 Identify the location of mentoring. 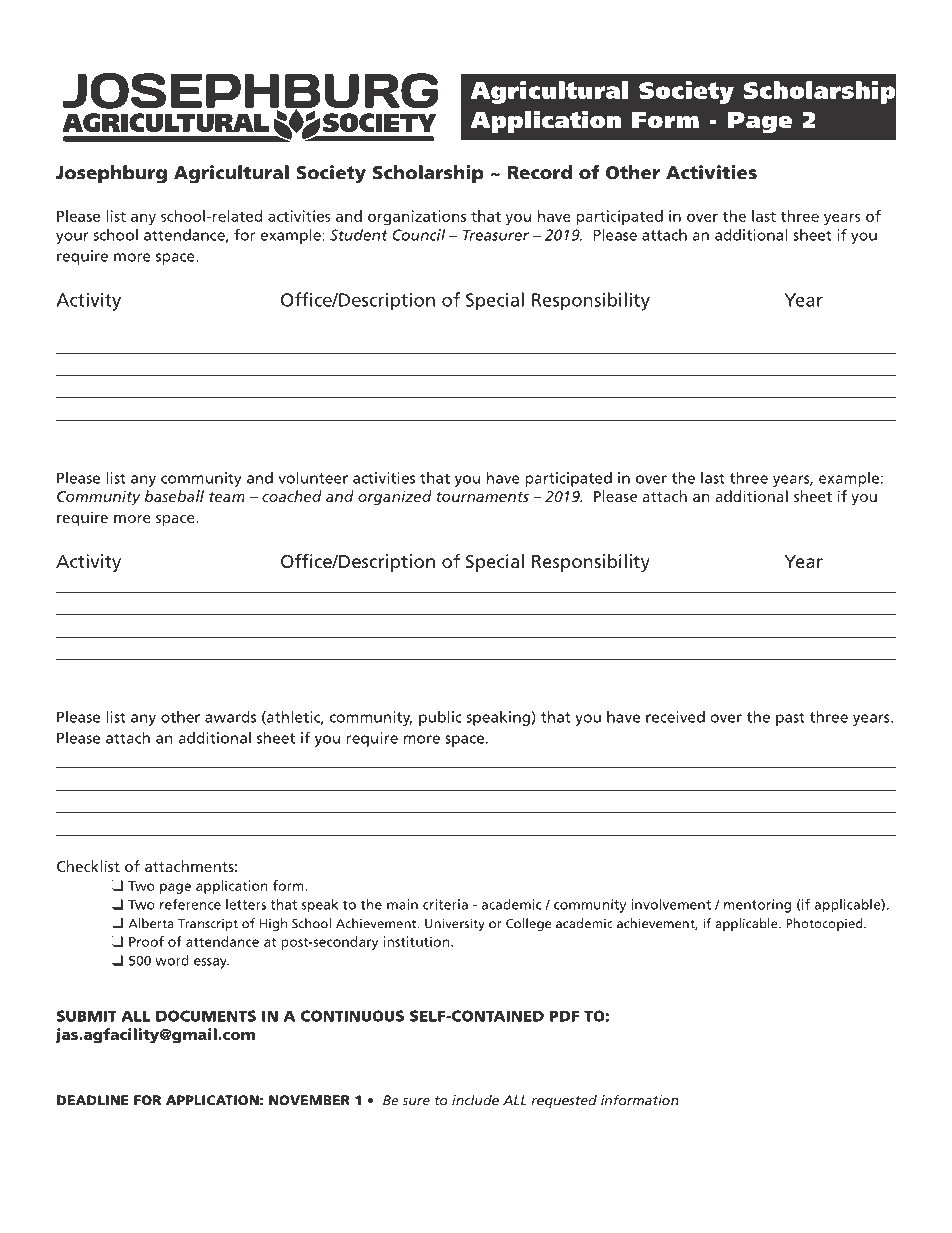
(757, 906).
